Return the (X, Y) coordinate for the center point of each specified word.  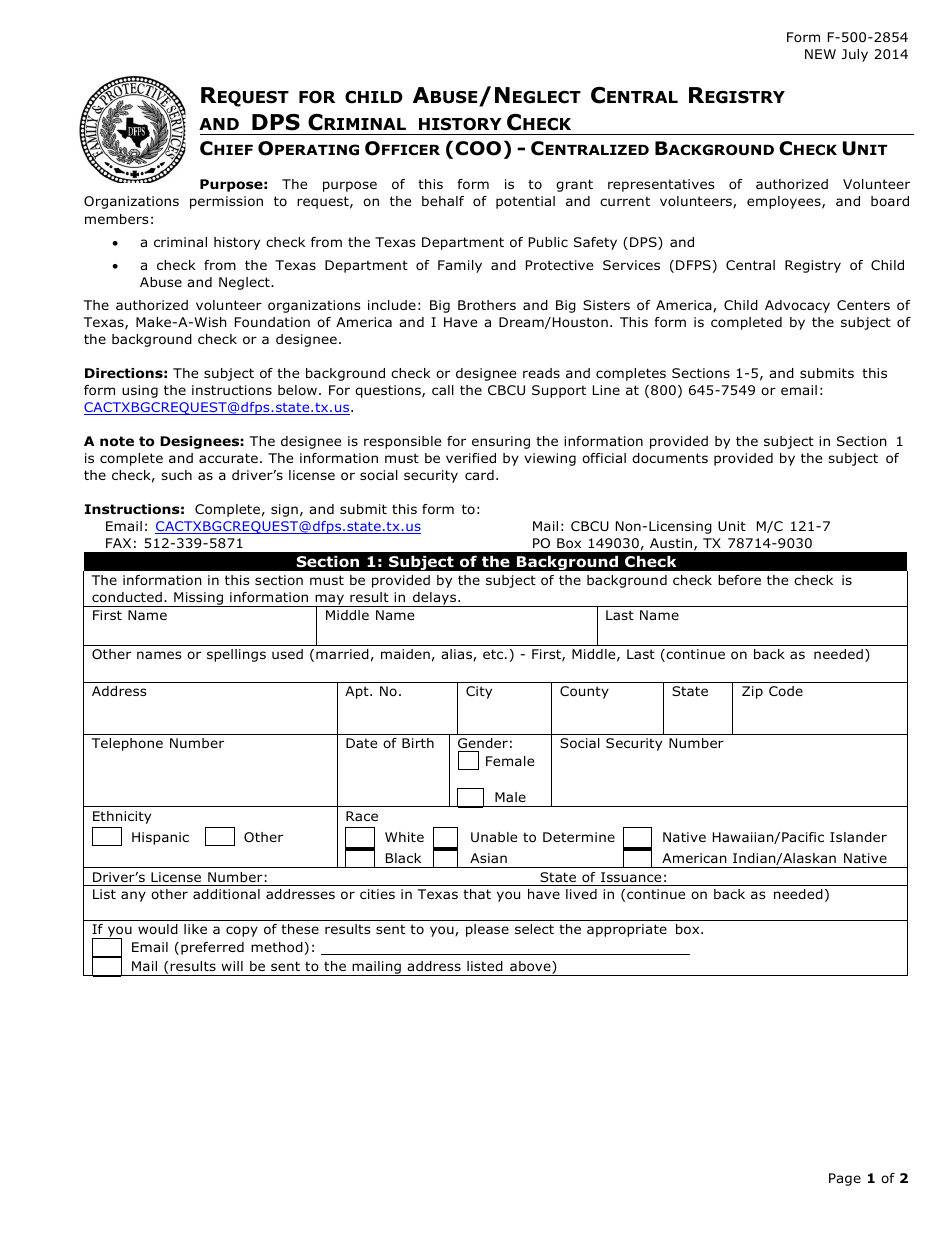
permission (226, 202)
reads (541, 373)
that (477, 894)
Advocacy (797, 306)
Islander (858, 837)
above (531, 967)
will (232, 966)
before (739, 580)
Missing (199, 599)
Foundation (272, 322)
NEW (820, 54)
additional (226, 894)
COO (478, 148)
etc (494, 654)
